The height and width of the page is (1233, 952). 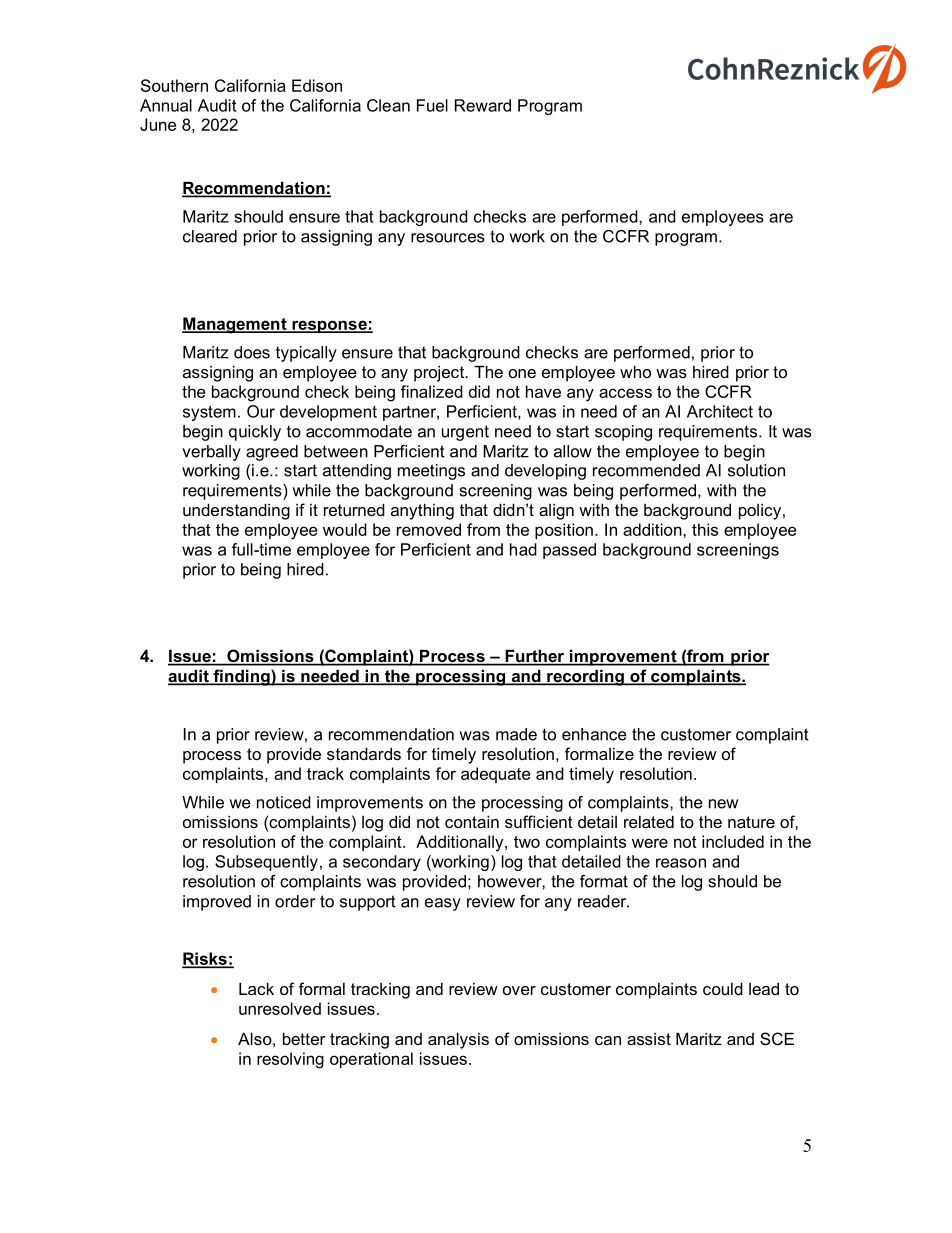 What do you see at coordinates (705, 529) in the page?
I see `this` at bounding box center [705, 529].
